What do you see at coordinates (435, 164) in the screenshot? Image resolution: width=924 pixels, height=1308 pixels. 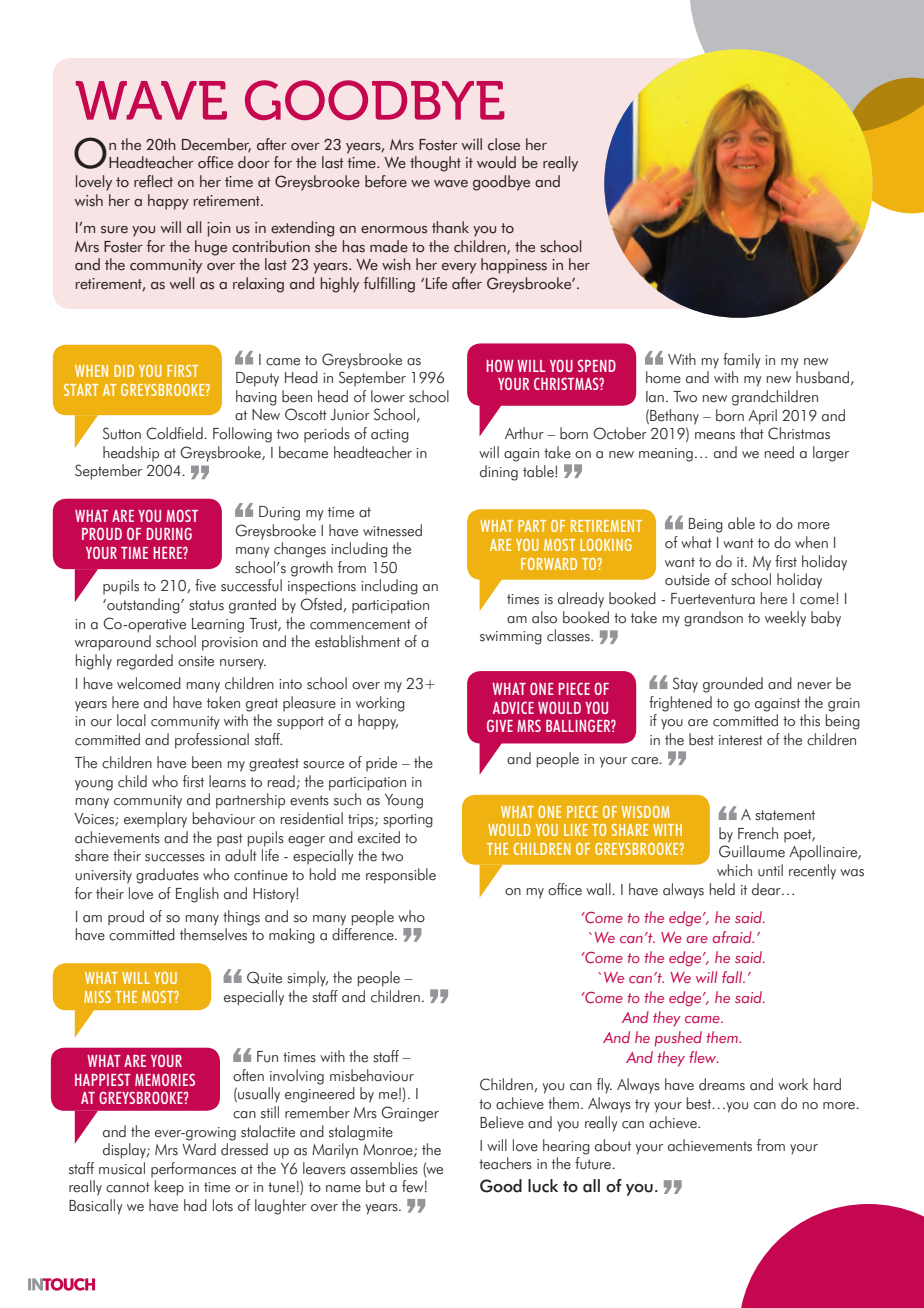 I see `thought` at bounding box center [435, 164].
